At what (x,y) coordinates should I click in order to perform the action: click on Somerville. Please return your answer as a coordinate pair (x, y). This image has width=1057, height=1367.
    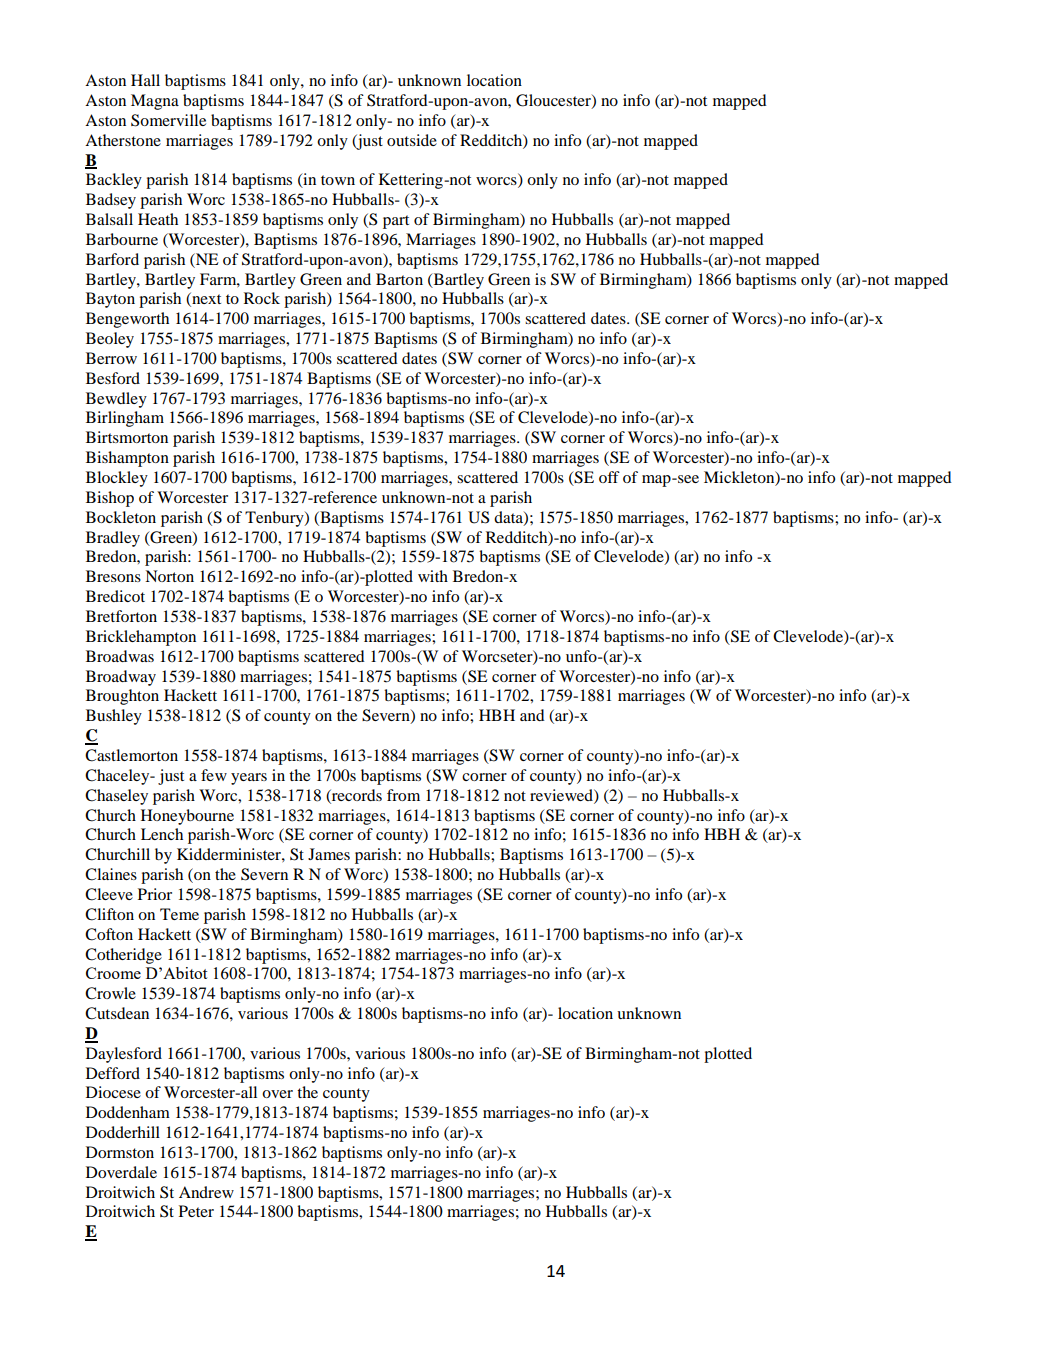
    Looking at the image, I should click on (168, 120).
